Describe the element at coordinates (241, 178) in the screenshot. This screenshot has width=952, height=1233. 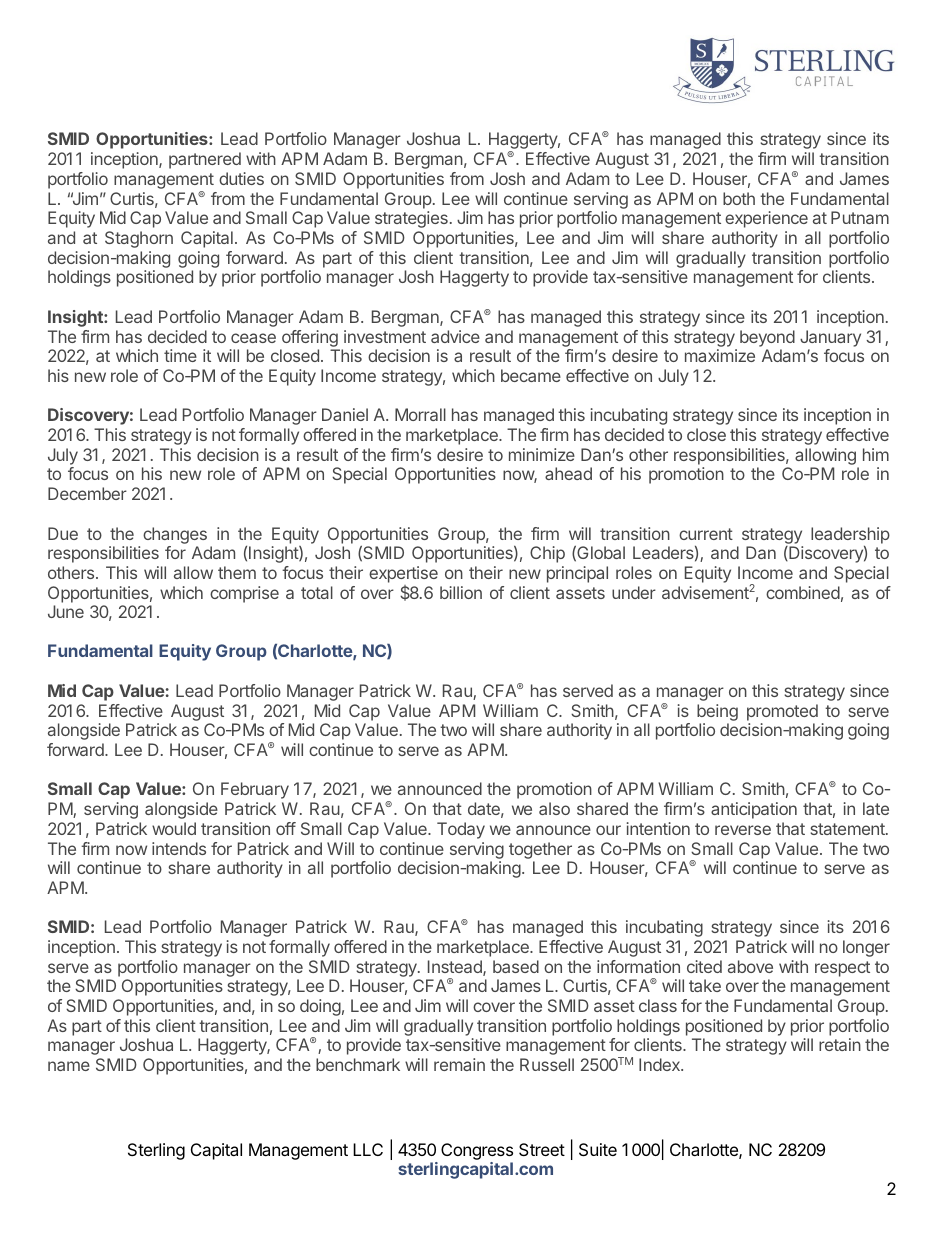
I see `duties` at that location.
